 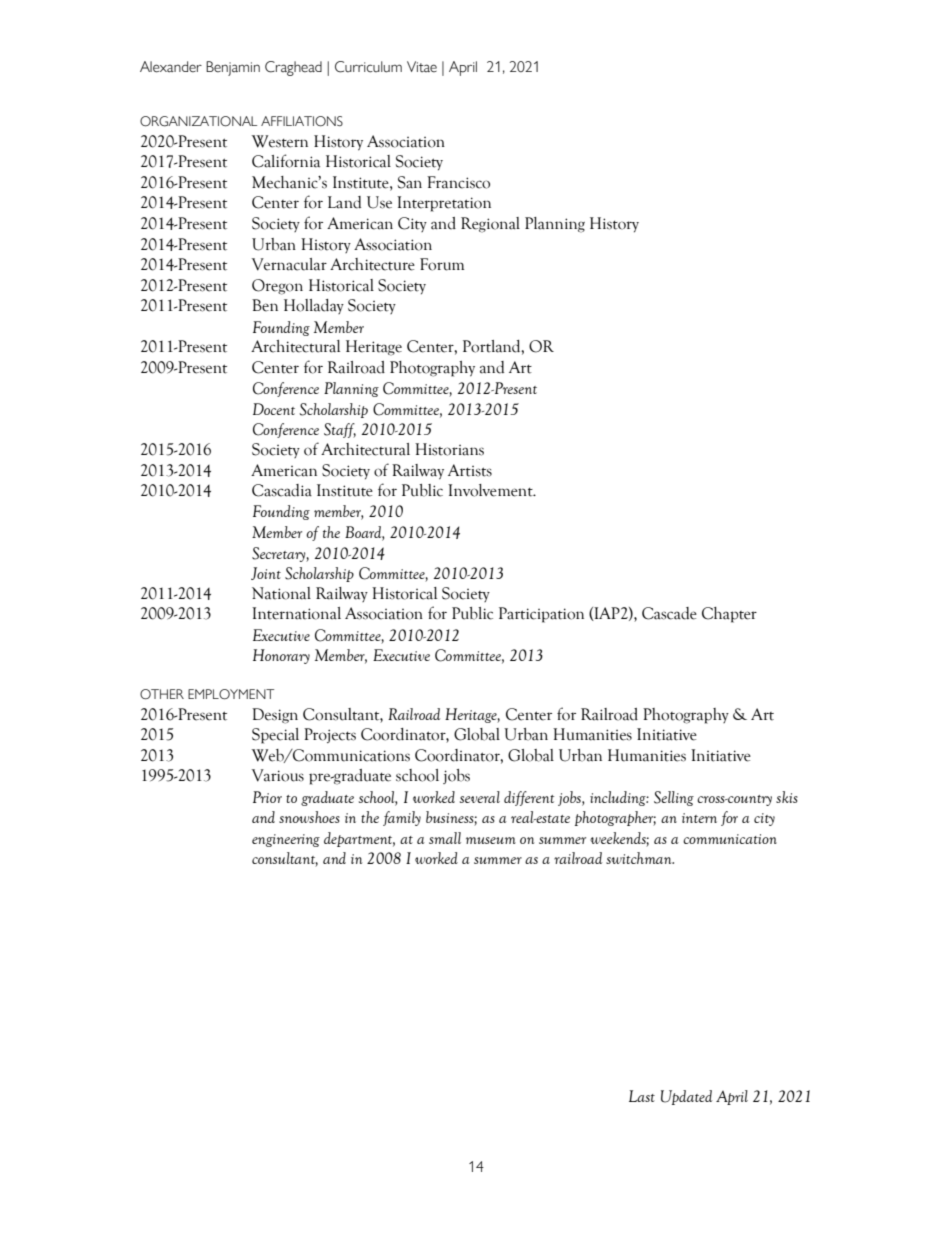 I want to click on Oregon, so click(x=277, y=287).
